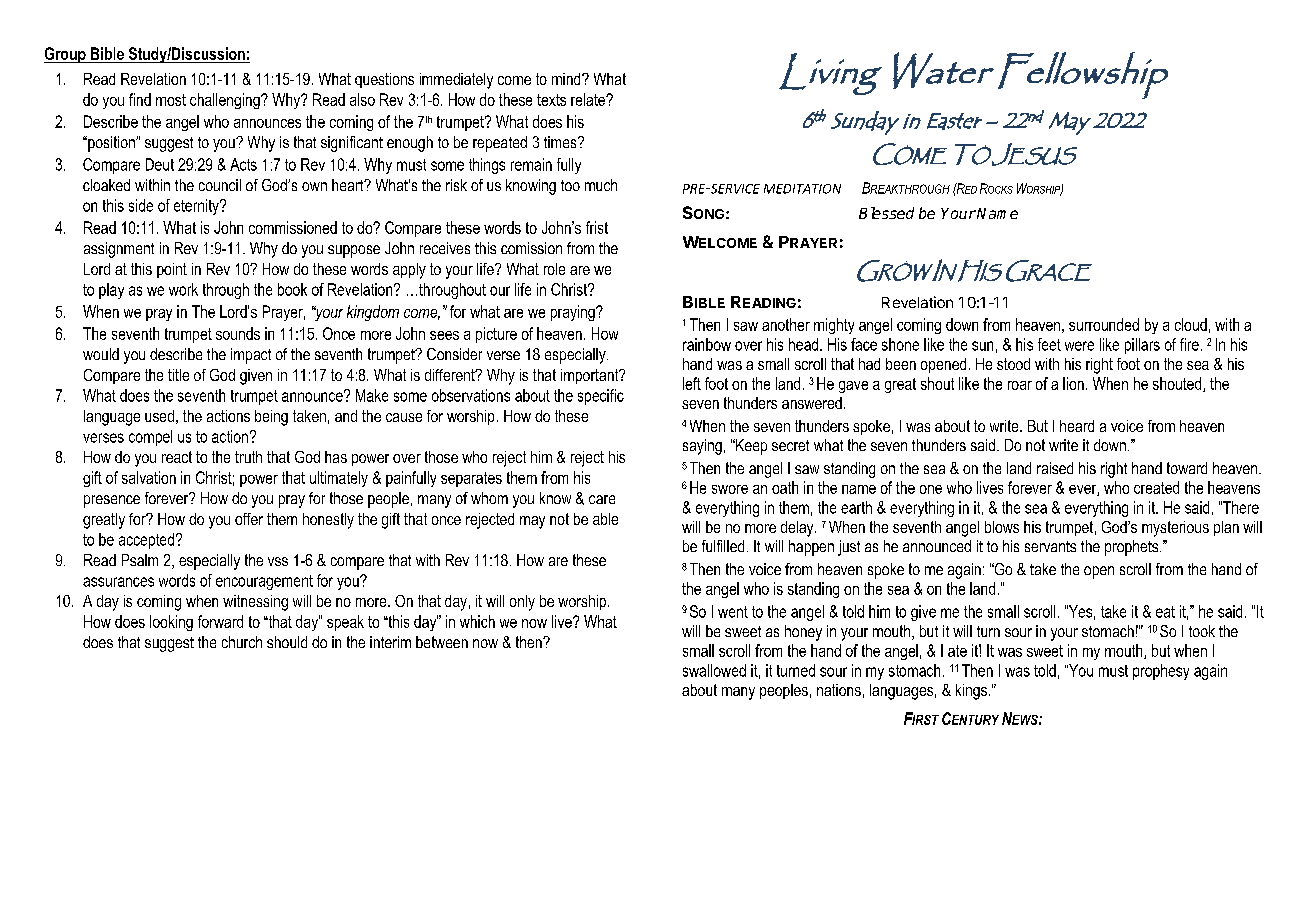 Image resolution: width=1308 pixels, height=924 pixels. Describe the element at coordinates (178, 375) in the image. I see `title` at that location.
